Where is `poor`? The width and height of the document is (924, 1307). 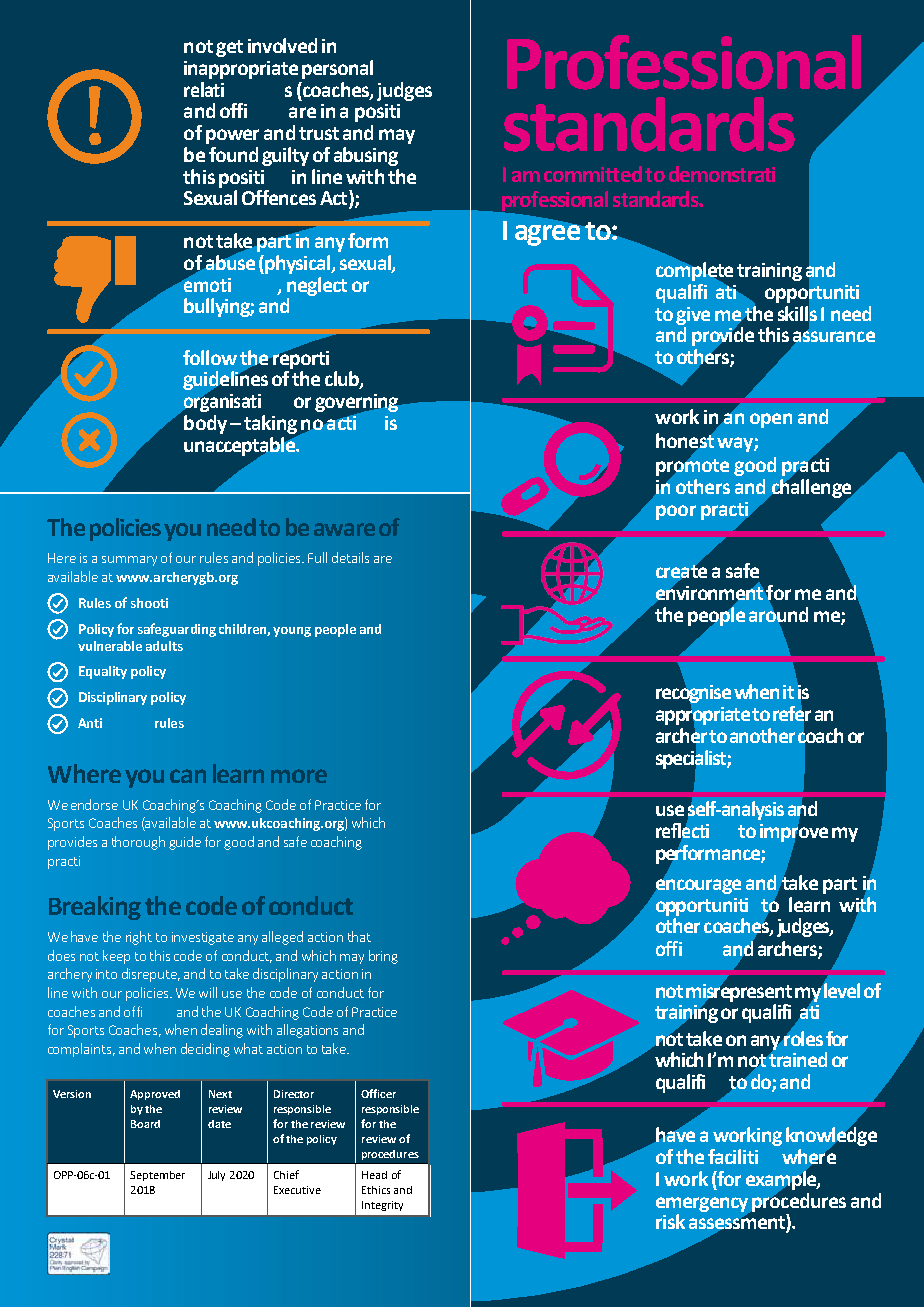 poor is located at coordinates (676, 512).
